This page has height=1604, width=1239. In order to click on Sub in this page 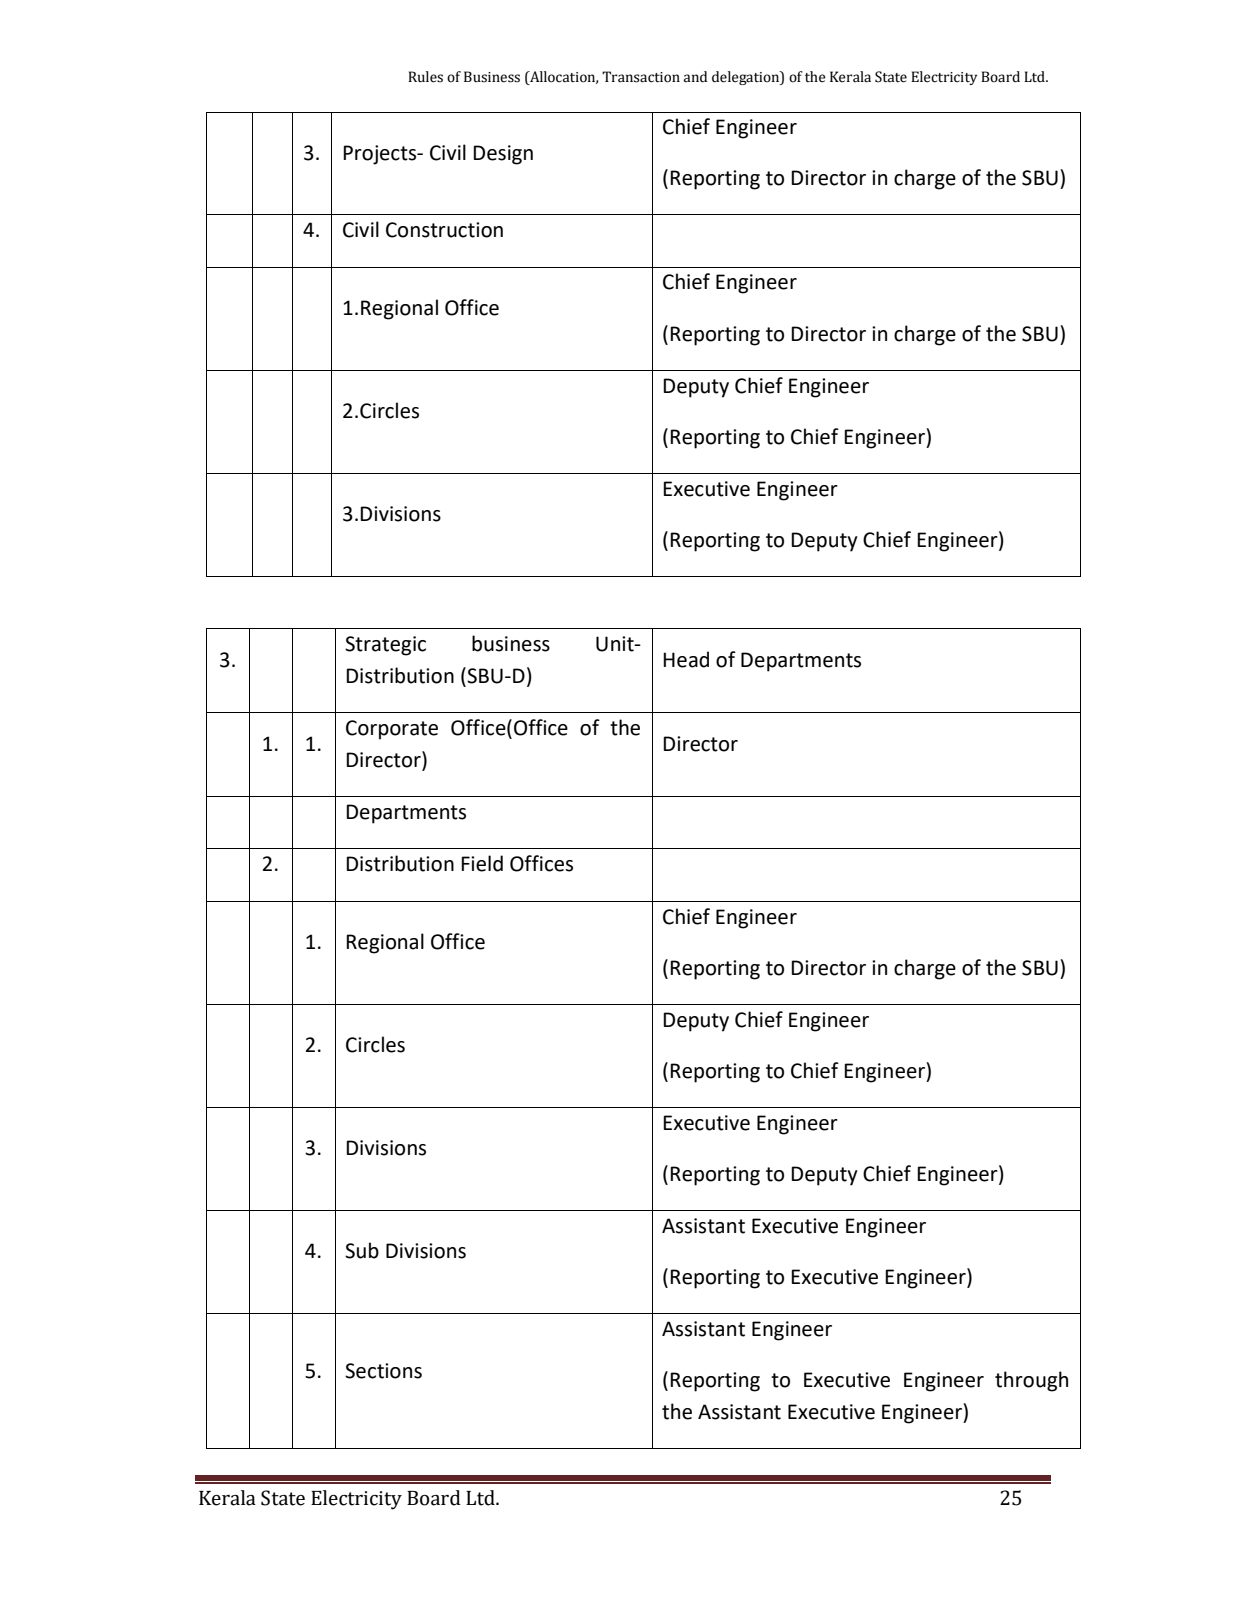, I will do `click(362, 1250)`.
